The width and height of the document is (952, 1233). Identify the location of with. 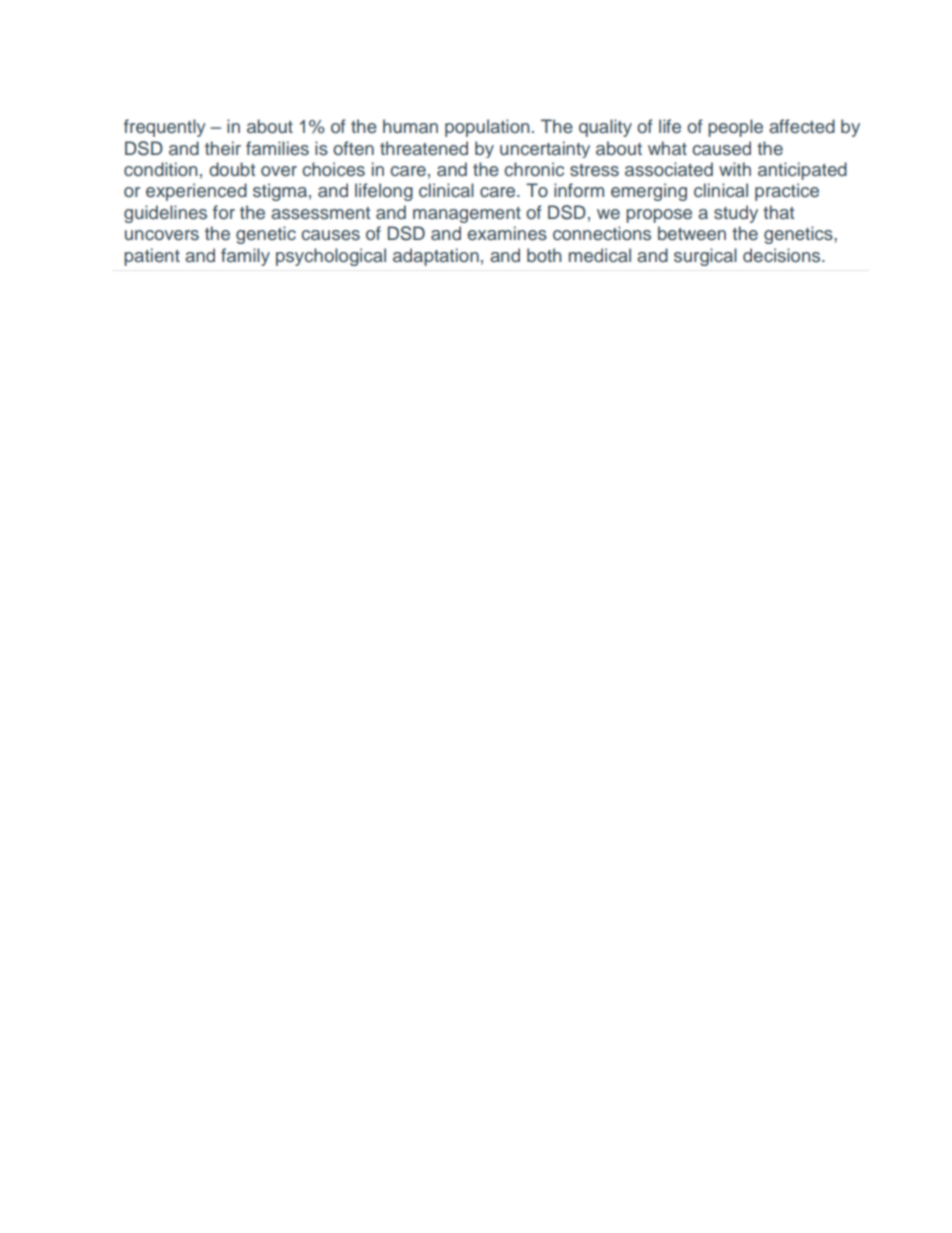
(735, 169).
